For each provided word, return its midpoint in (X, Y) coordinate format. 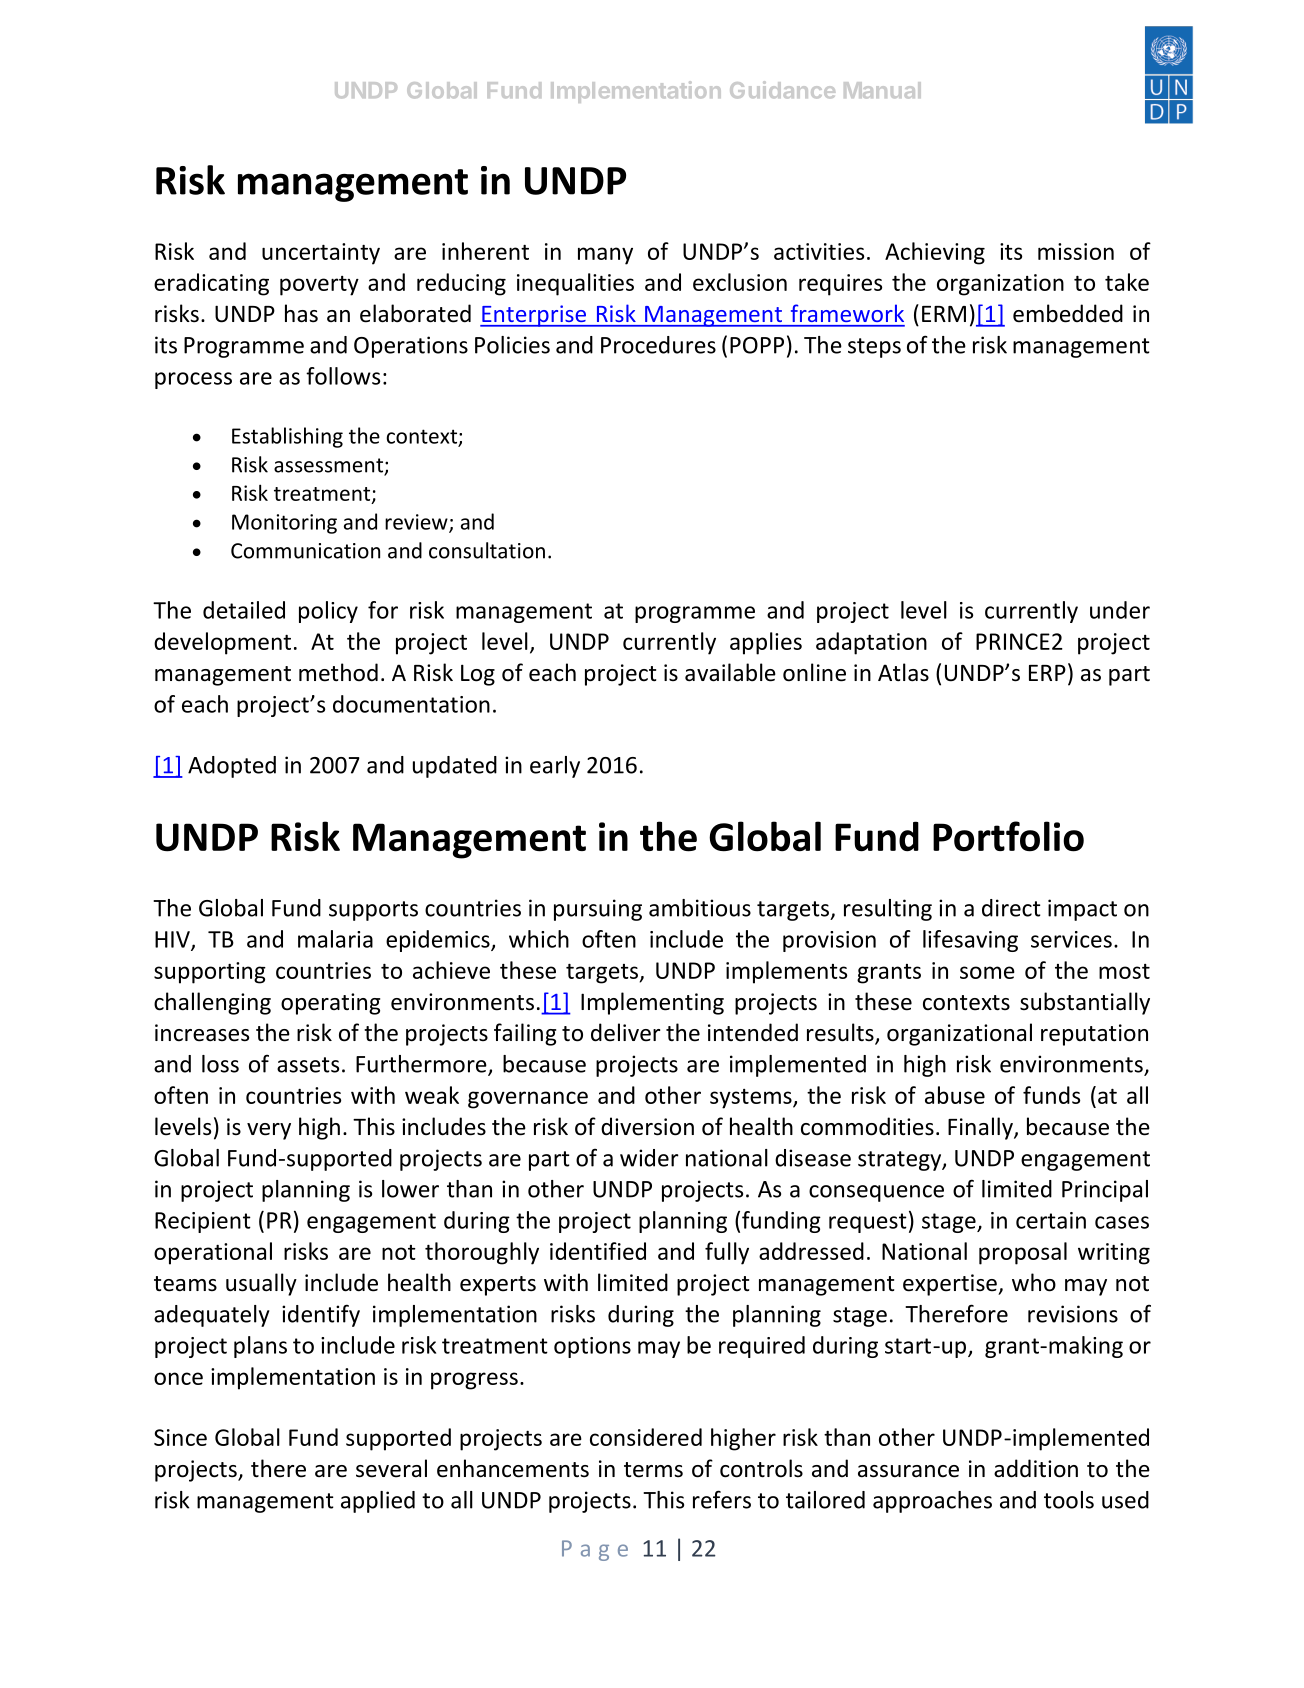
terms (653, 1470)
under (1120, 610)
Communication (305, 551)
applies (766, 643)
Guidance (782, 90)
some (987, 972)
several (391, 1468)
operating (330, 1004)
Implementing (652, 1003)
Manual (882, 90)
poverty (319, 286)
